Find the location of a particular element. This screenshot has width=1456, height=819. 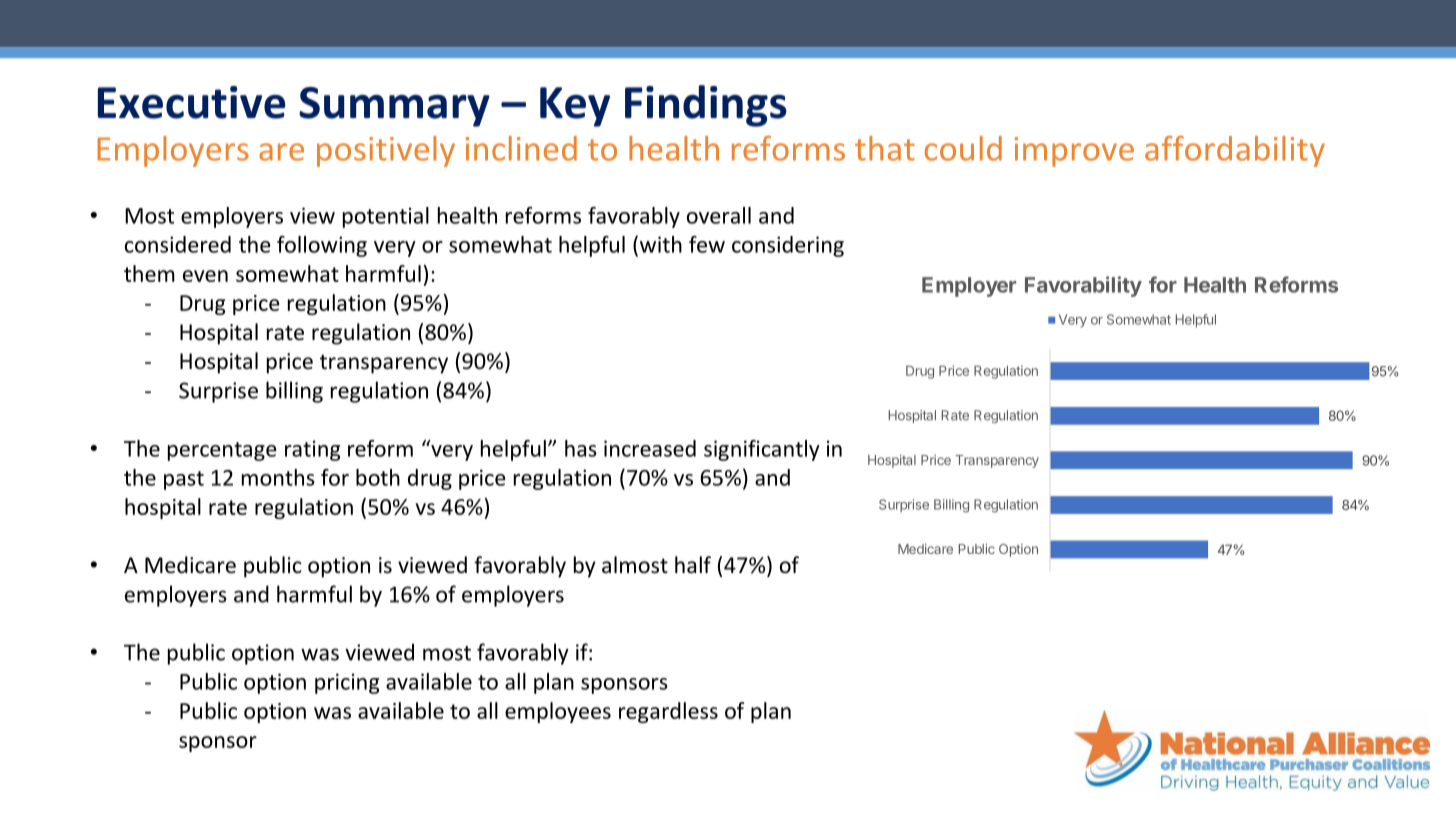

significantly is located at coordinates (762, 450).
